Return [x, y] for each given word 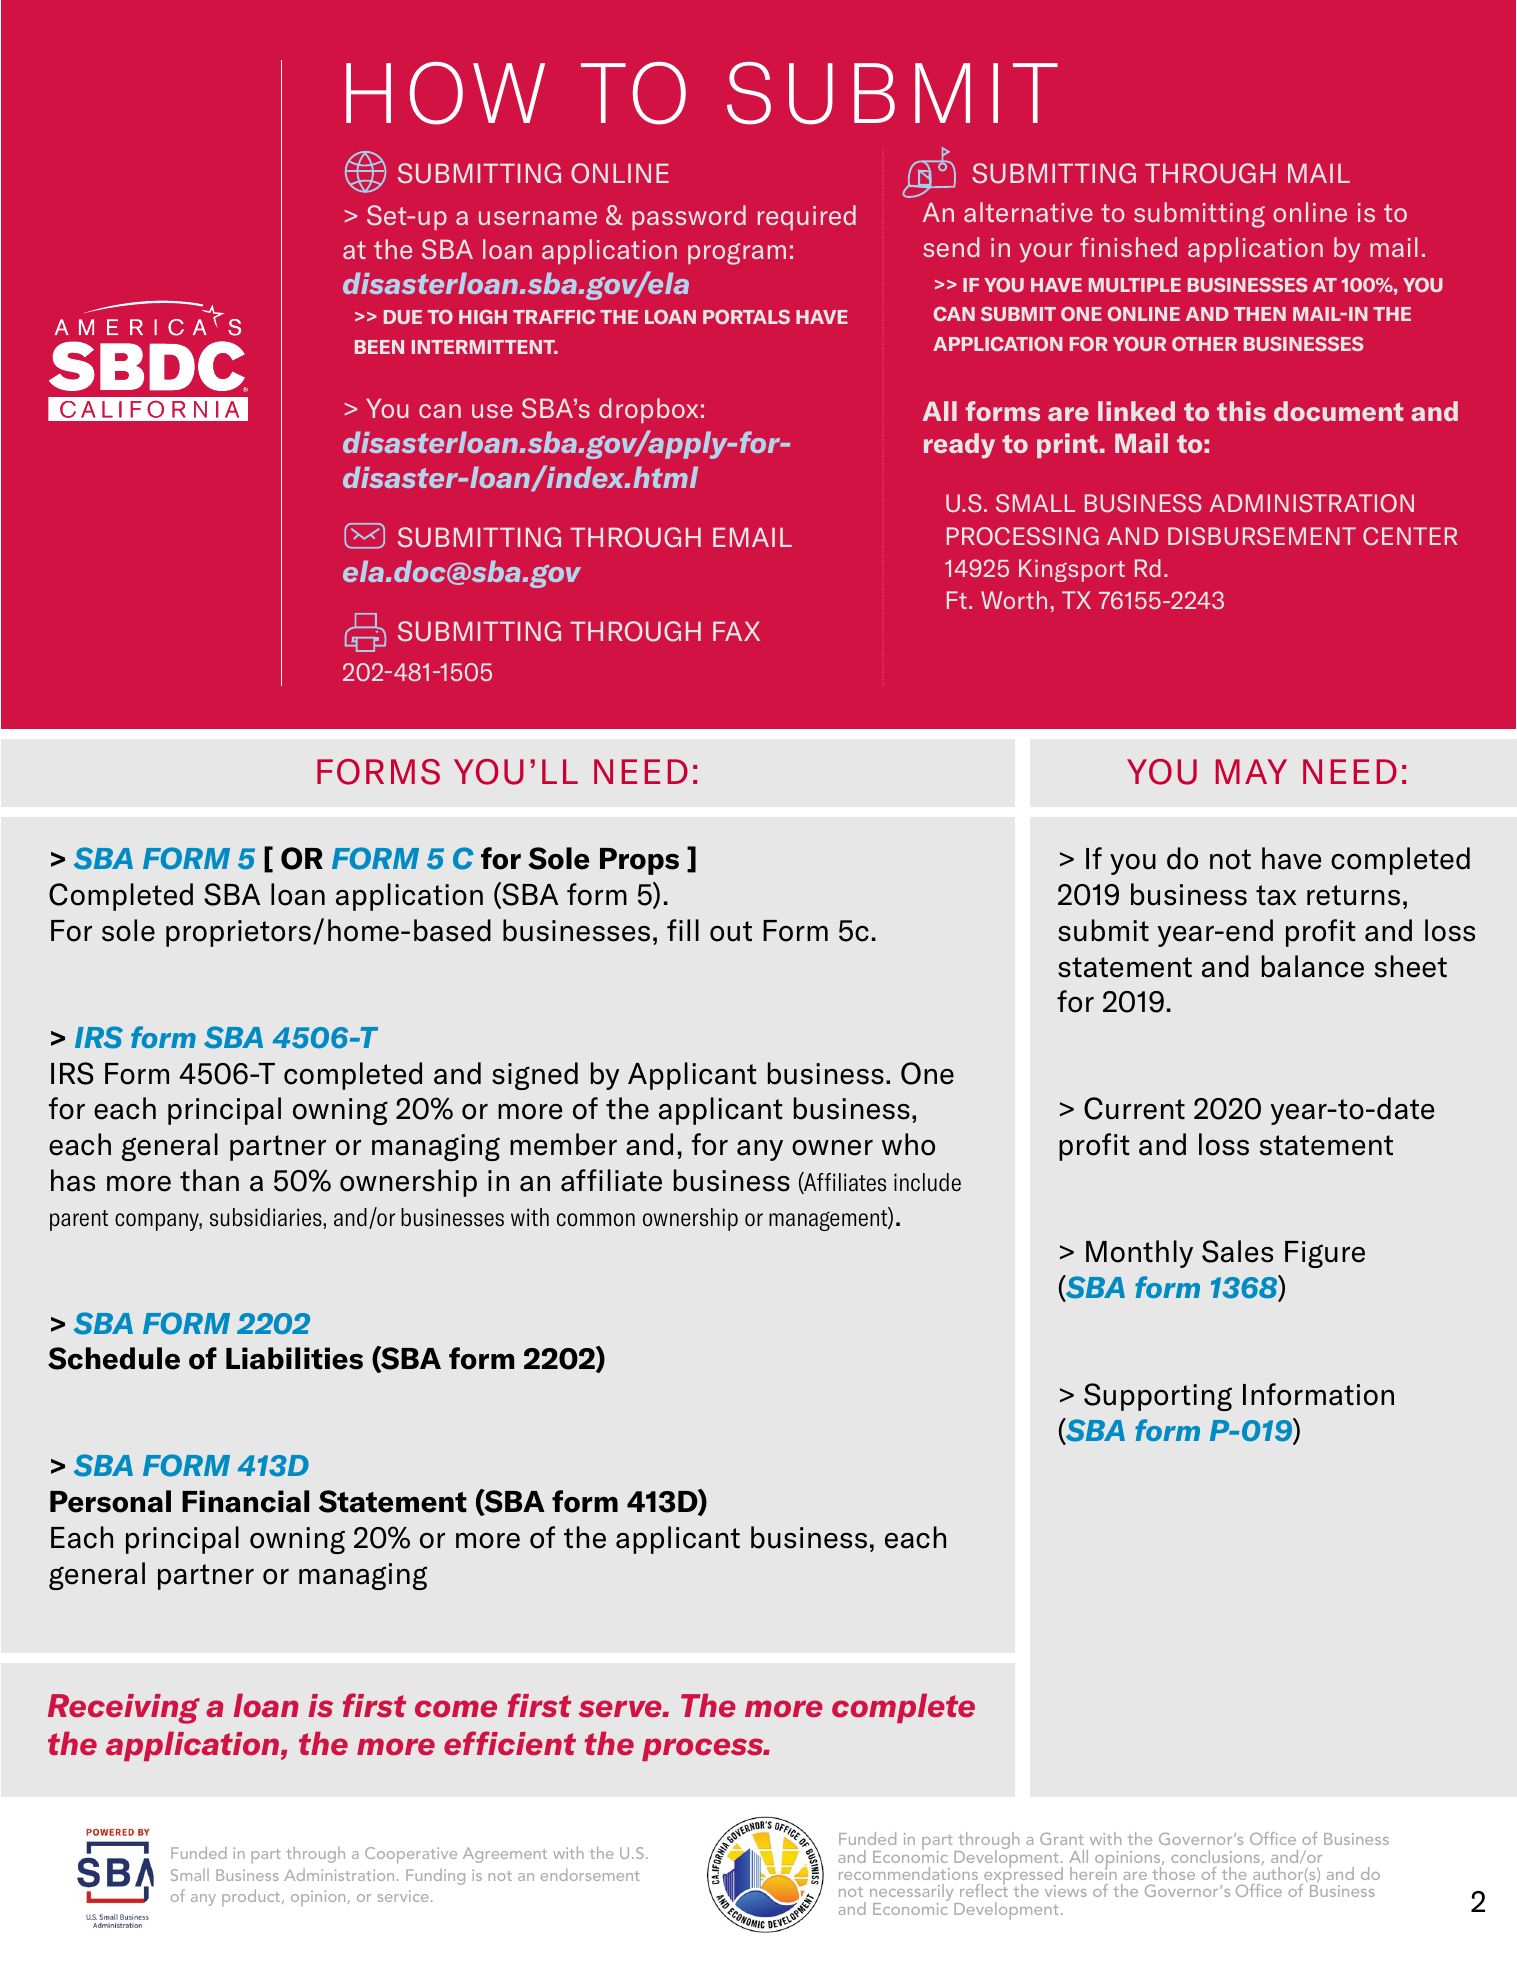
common [596, 1220]
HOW [445, 93]
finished [1128, 247]
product [252, 1898]
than [209, 1180]
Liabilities [294, 1358]
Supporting [1158, 1397]
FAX [736, 631]
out [731, 931]
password [689, 217]
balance [1313, 966]
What [281, 619]
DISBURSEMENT [1262, 536]
